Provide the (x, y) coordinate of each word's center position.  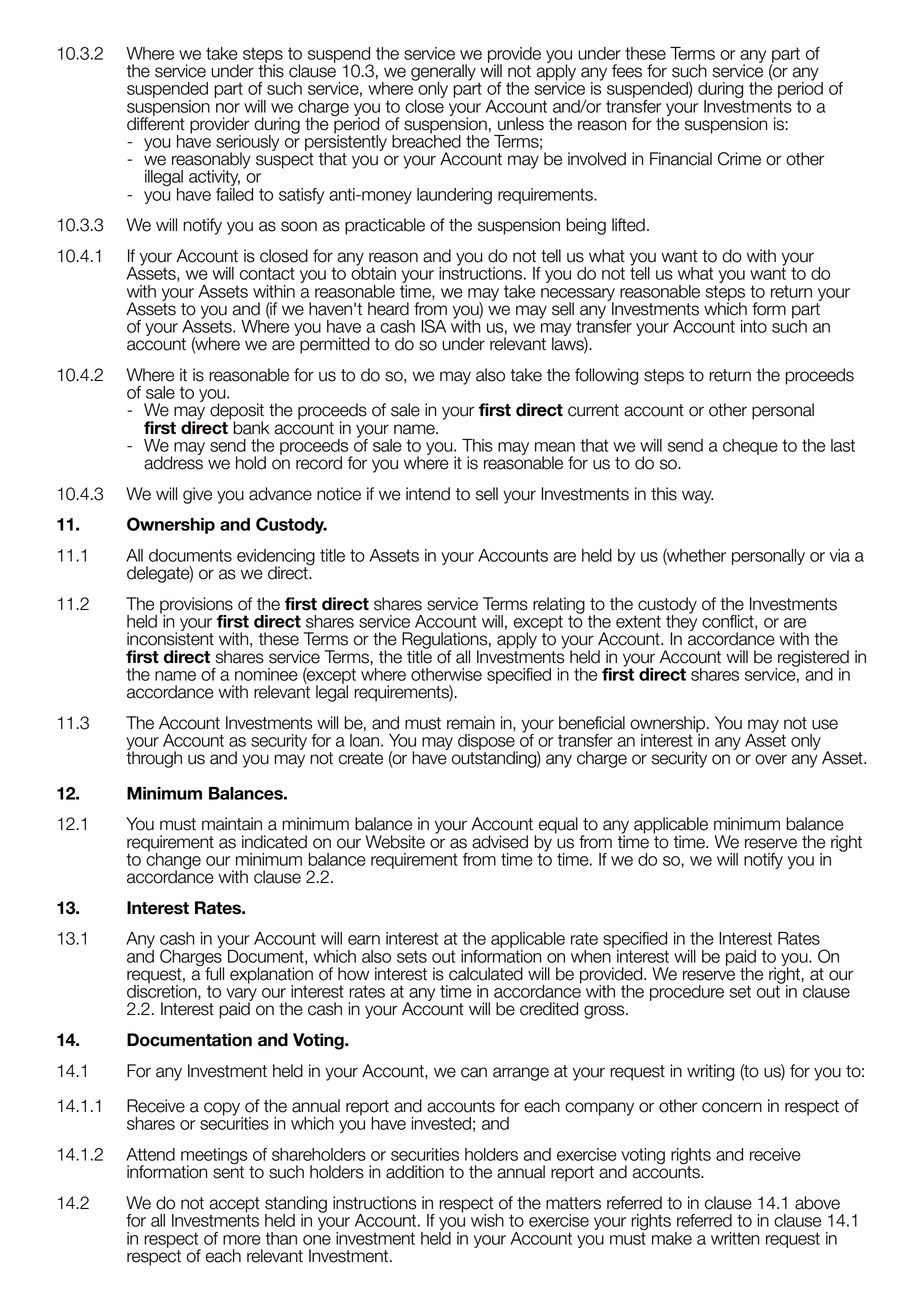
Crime (739, 159)
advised (500, 842)
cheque (750, 447)
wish (487, 1220)
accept (235, 1206)
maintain (232, 824)
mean (555, 447)
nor (228, 108)
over (771, 759)
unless (521, 124)
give (197, 495)
